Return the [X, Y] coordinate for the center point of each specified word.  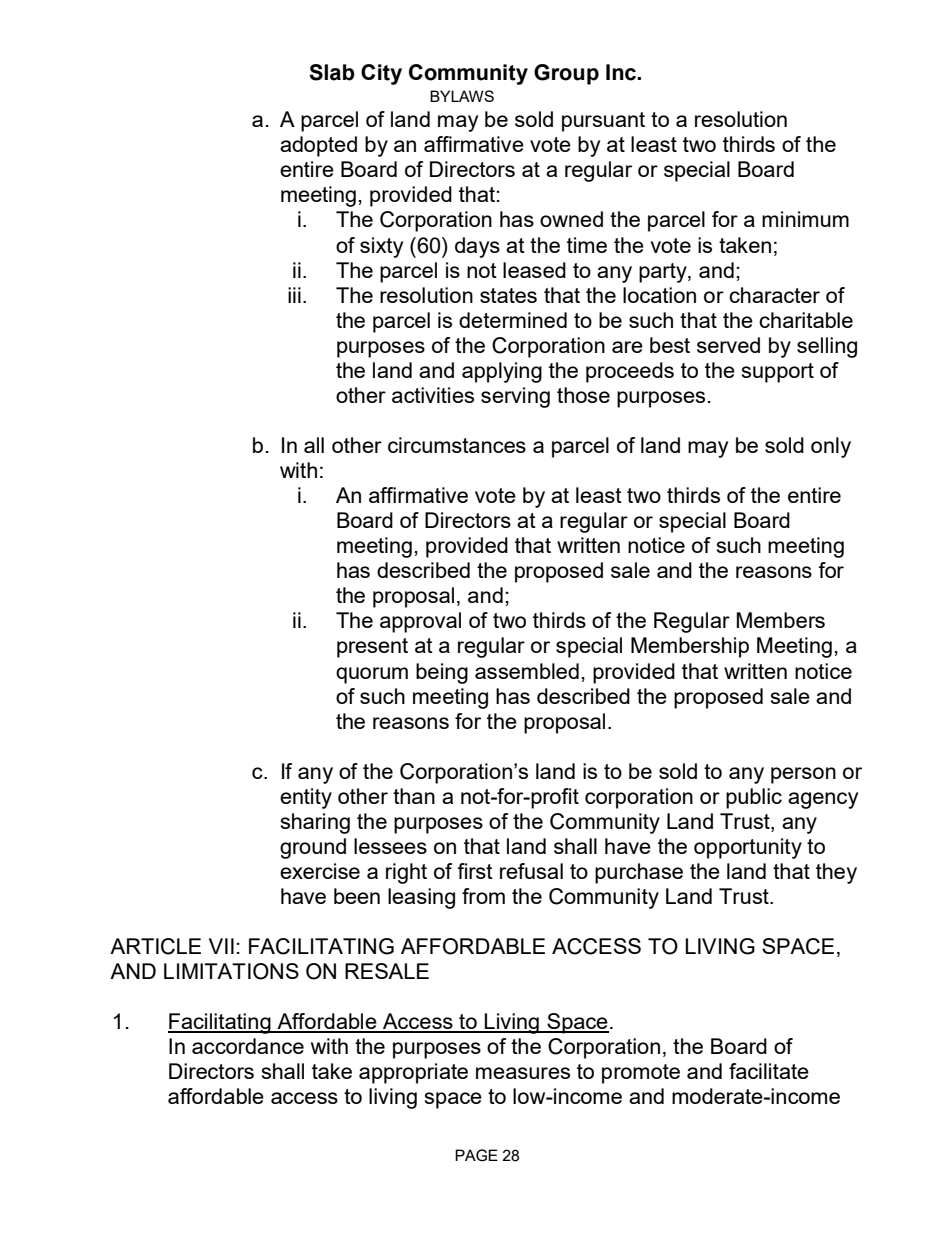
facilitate [769, 1071]
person [803, 775]
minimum [805, 219]
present [372, 648]
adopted [318, 146]
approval [420, 622]
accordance [248, 1046]
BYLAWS [462, 96]
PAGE [476, 1155]
